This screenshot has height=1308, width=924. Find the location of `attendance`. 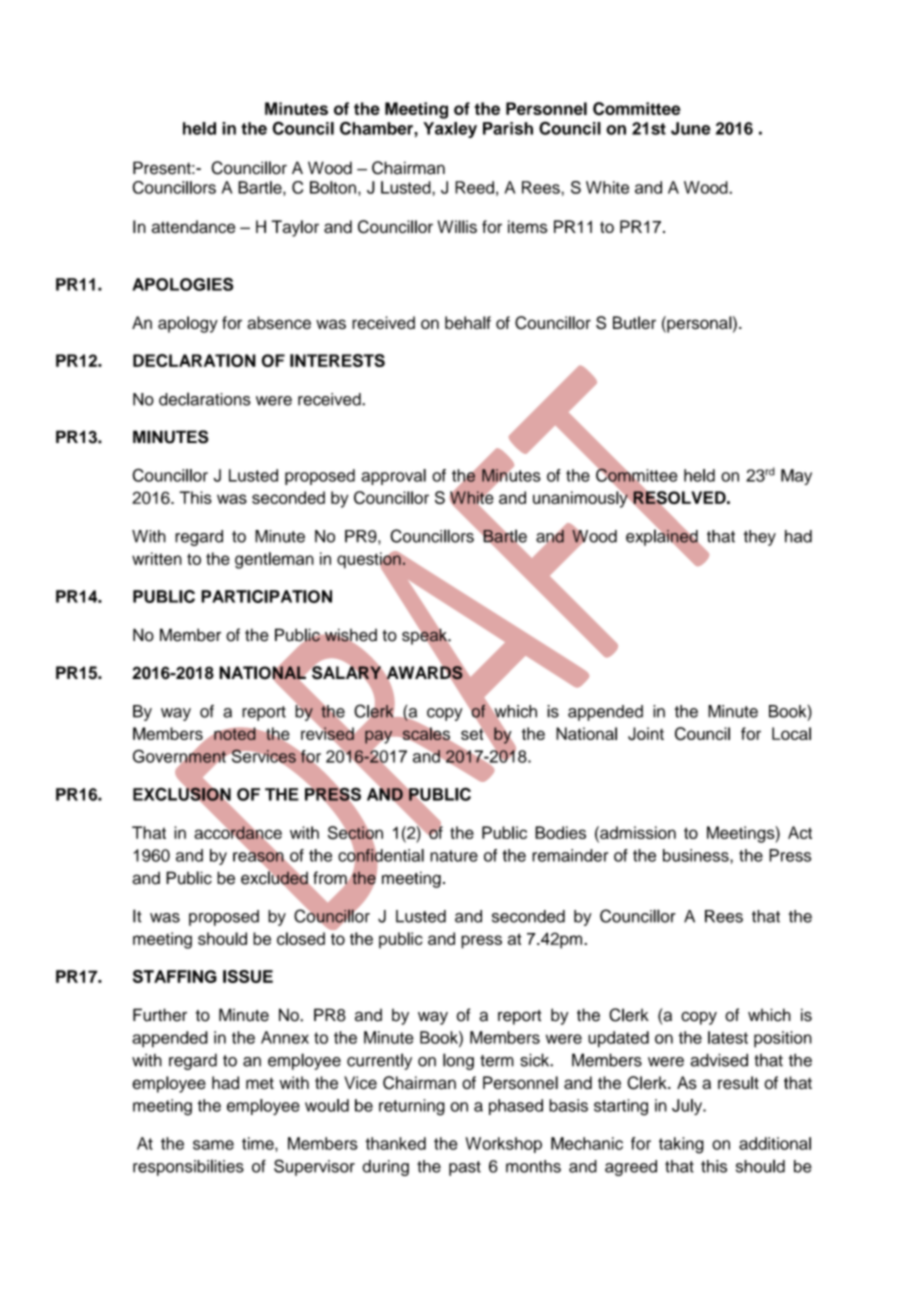

attendance is located at coordinates (193, 226).
